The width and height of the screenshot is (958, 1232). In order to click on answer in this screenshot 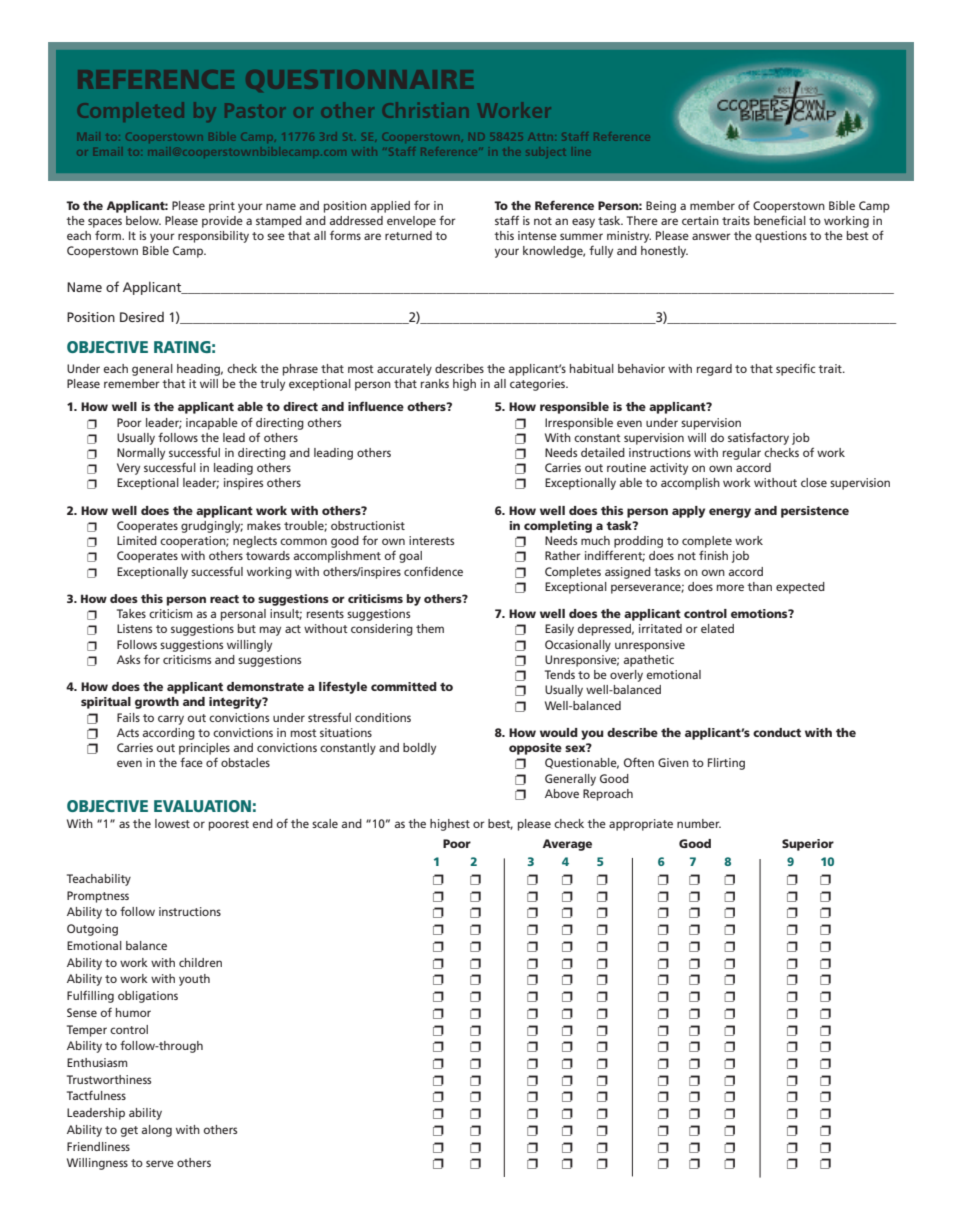, I will do `click(711, 236)`.
